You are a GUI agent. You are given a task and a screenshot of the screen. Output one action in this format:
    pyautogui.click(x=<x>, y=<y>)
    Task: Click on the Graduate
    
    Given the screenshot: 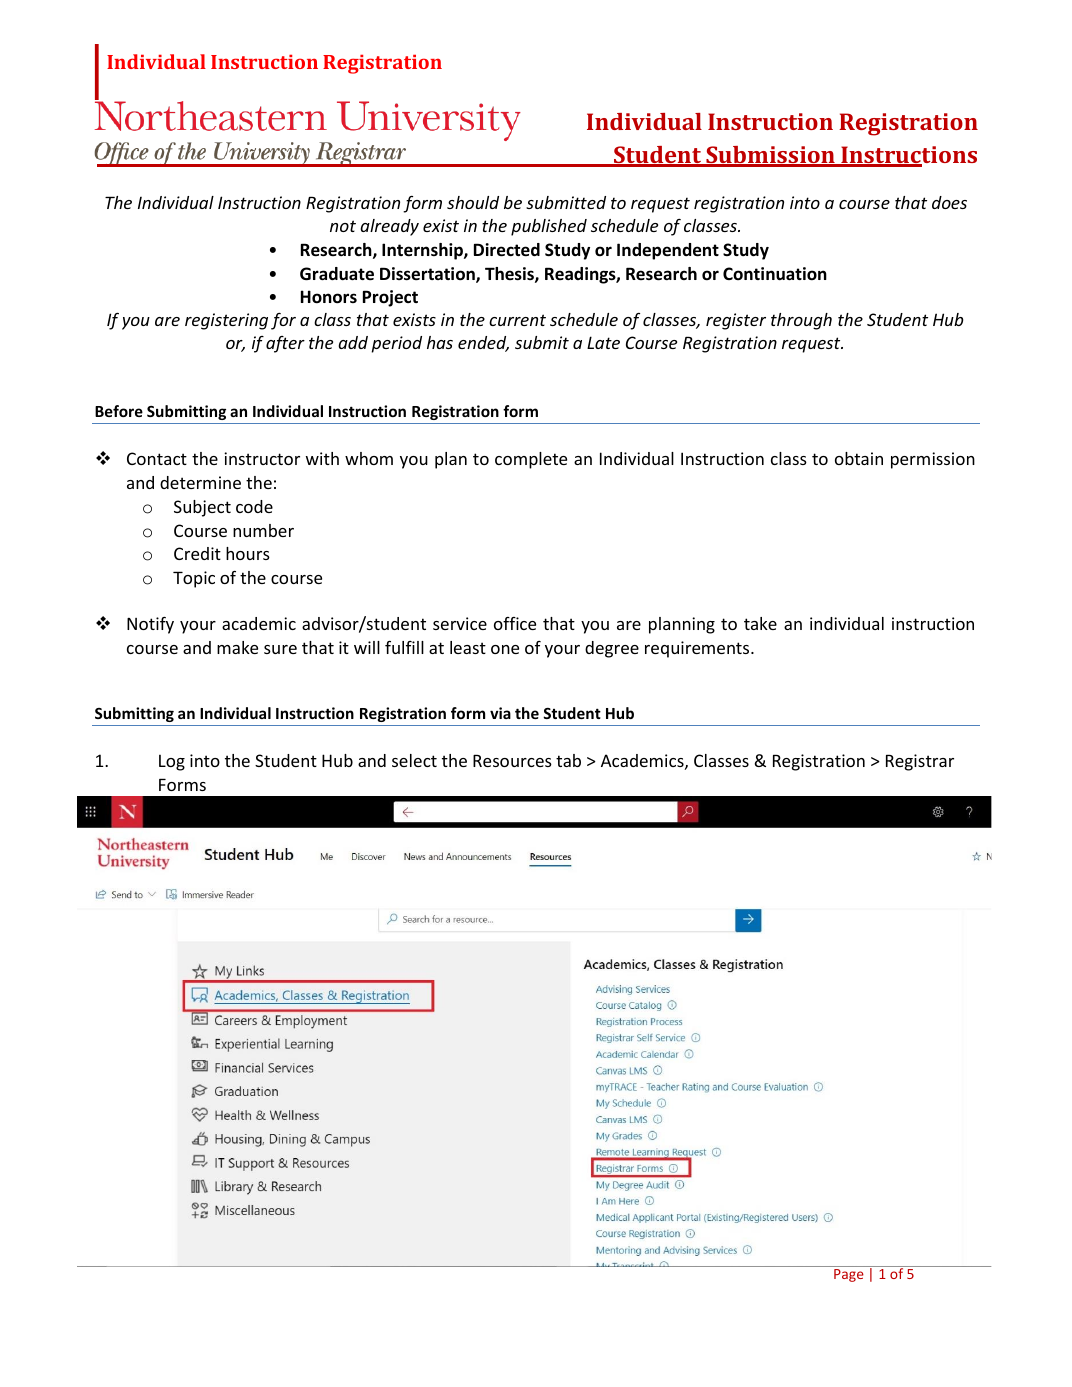 What is the action you would take?
    pyautogui.click(x=337, y=274)
